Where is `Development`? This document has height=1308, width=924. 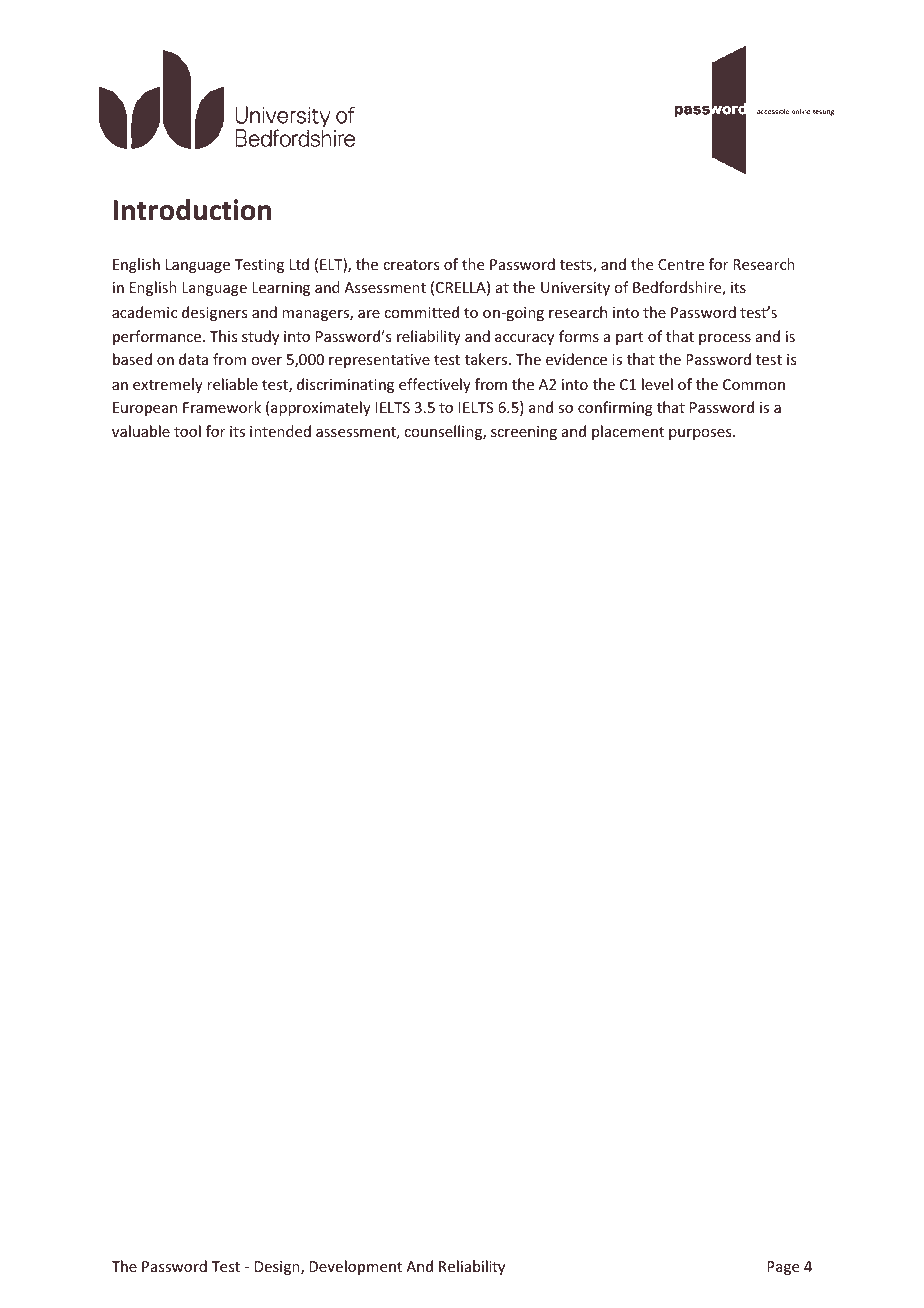
Development is located at coordinates (355, 1267).
